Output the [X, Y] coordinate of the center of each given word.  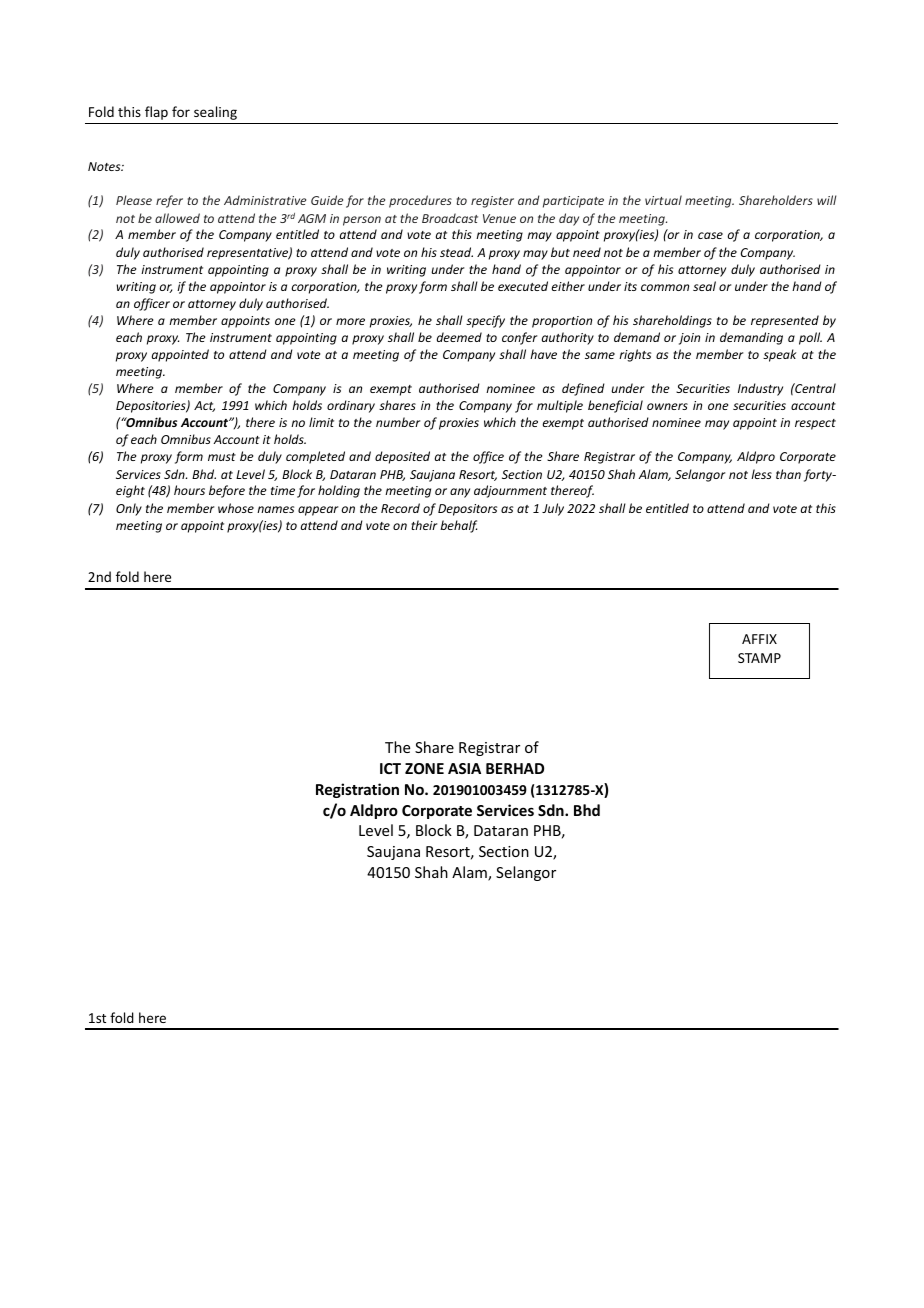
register [492, 202]
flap [156, 113]
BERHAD [515, 768]
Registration [357, 790]
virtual [663, 200]
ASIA [464, 768]
